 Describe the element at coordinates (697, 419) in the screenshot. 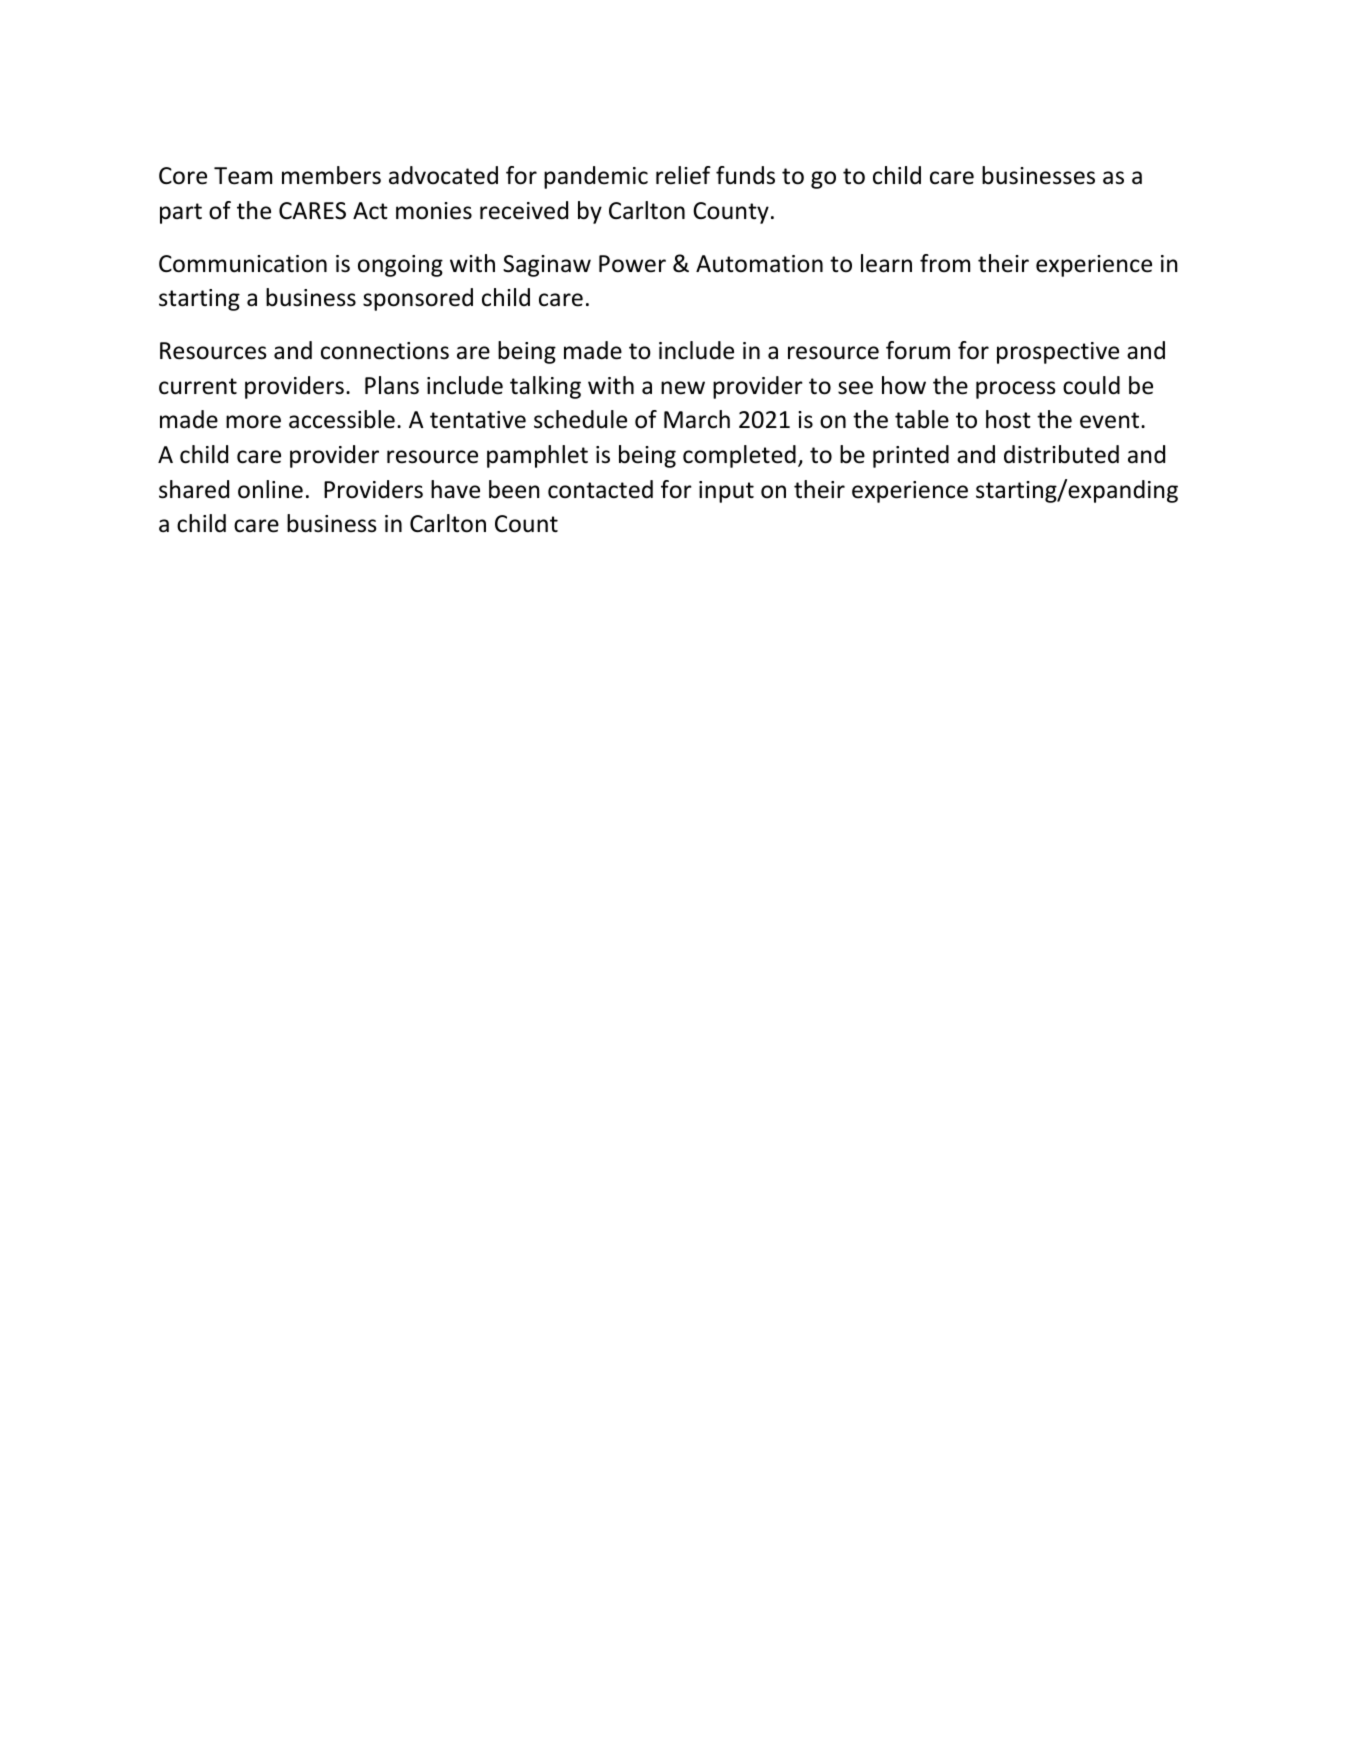

I see `March` at that location.
